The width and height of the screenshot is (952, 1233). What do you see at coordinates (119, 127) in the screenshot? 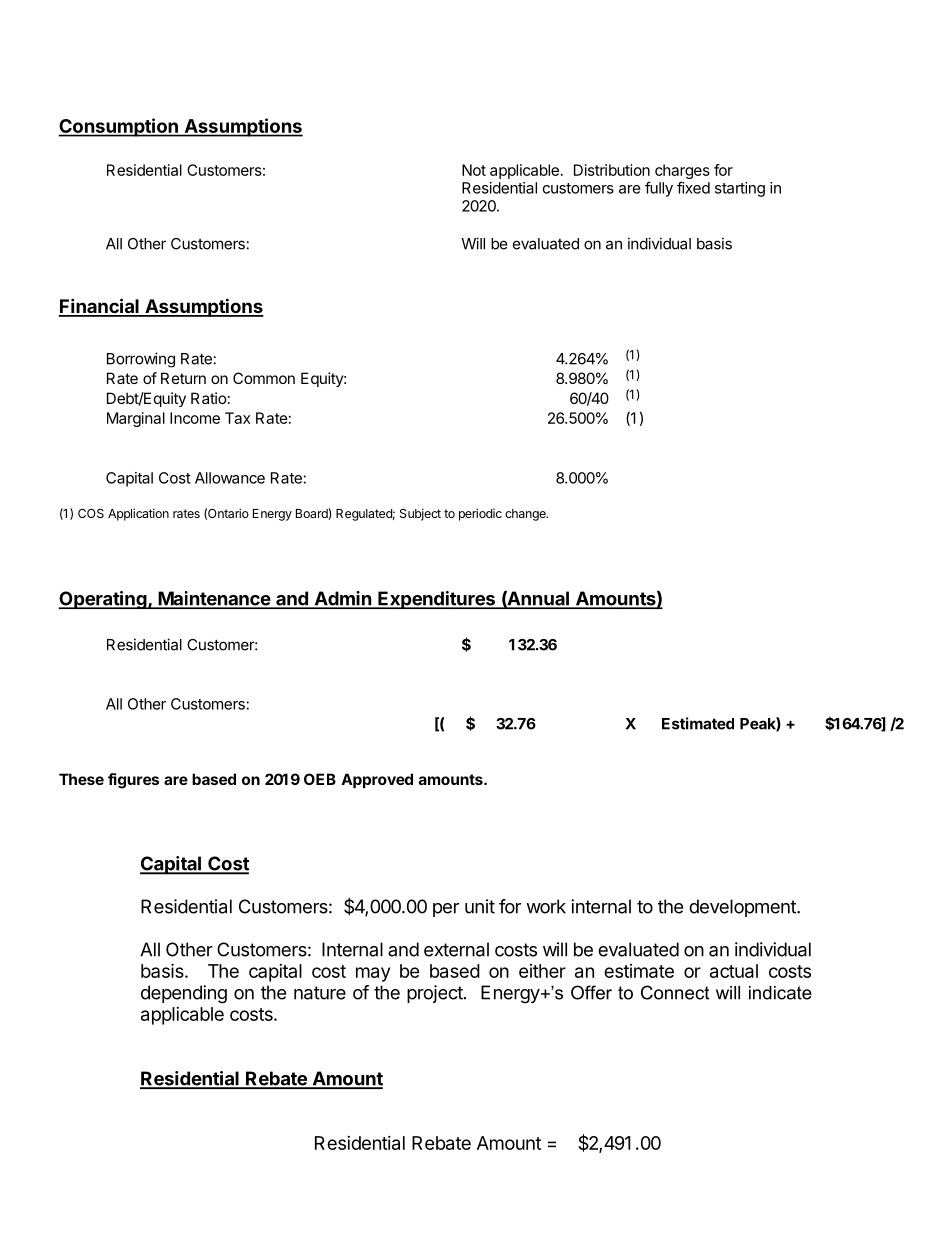
I see `Consumption` at bounding box center [119, 127].
